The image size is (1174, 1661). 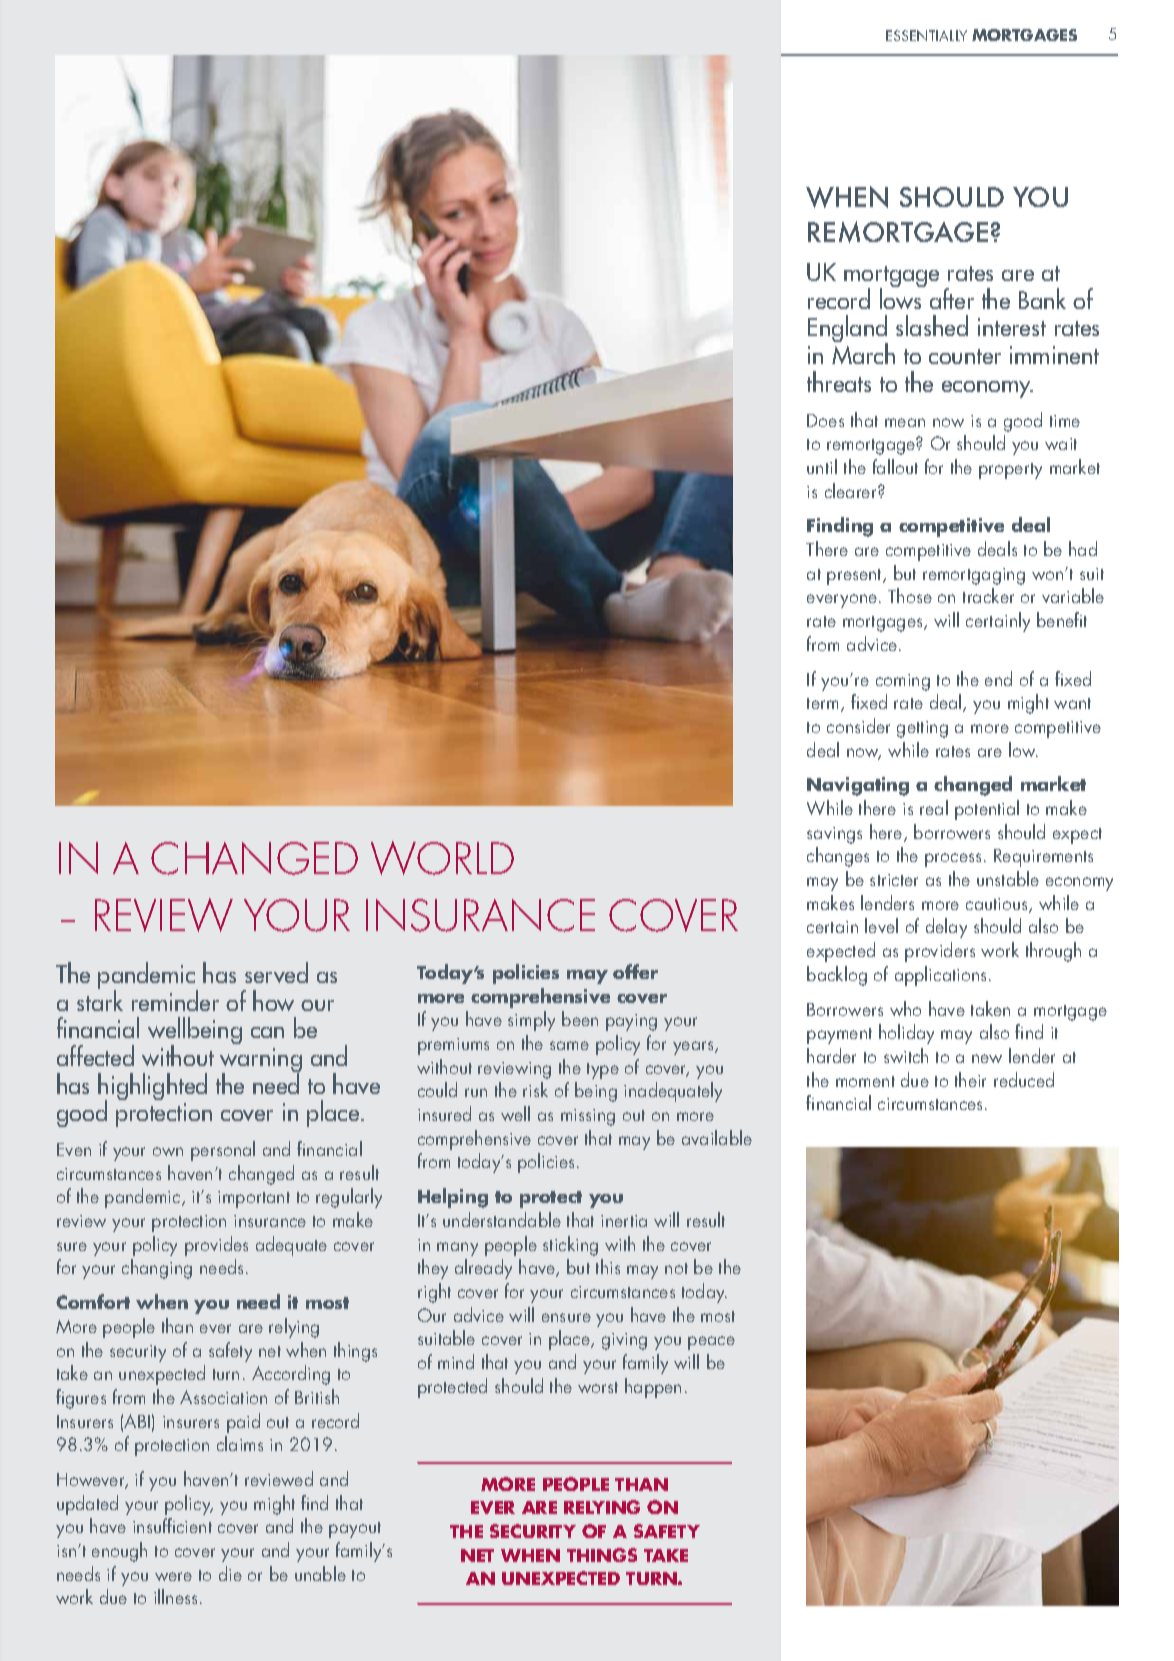 What do you see at coordinates (952, 298) in the screenshot?
I see `after` at bounding box center [952, 298].
